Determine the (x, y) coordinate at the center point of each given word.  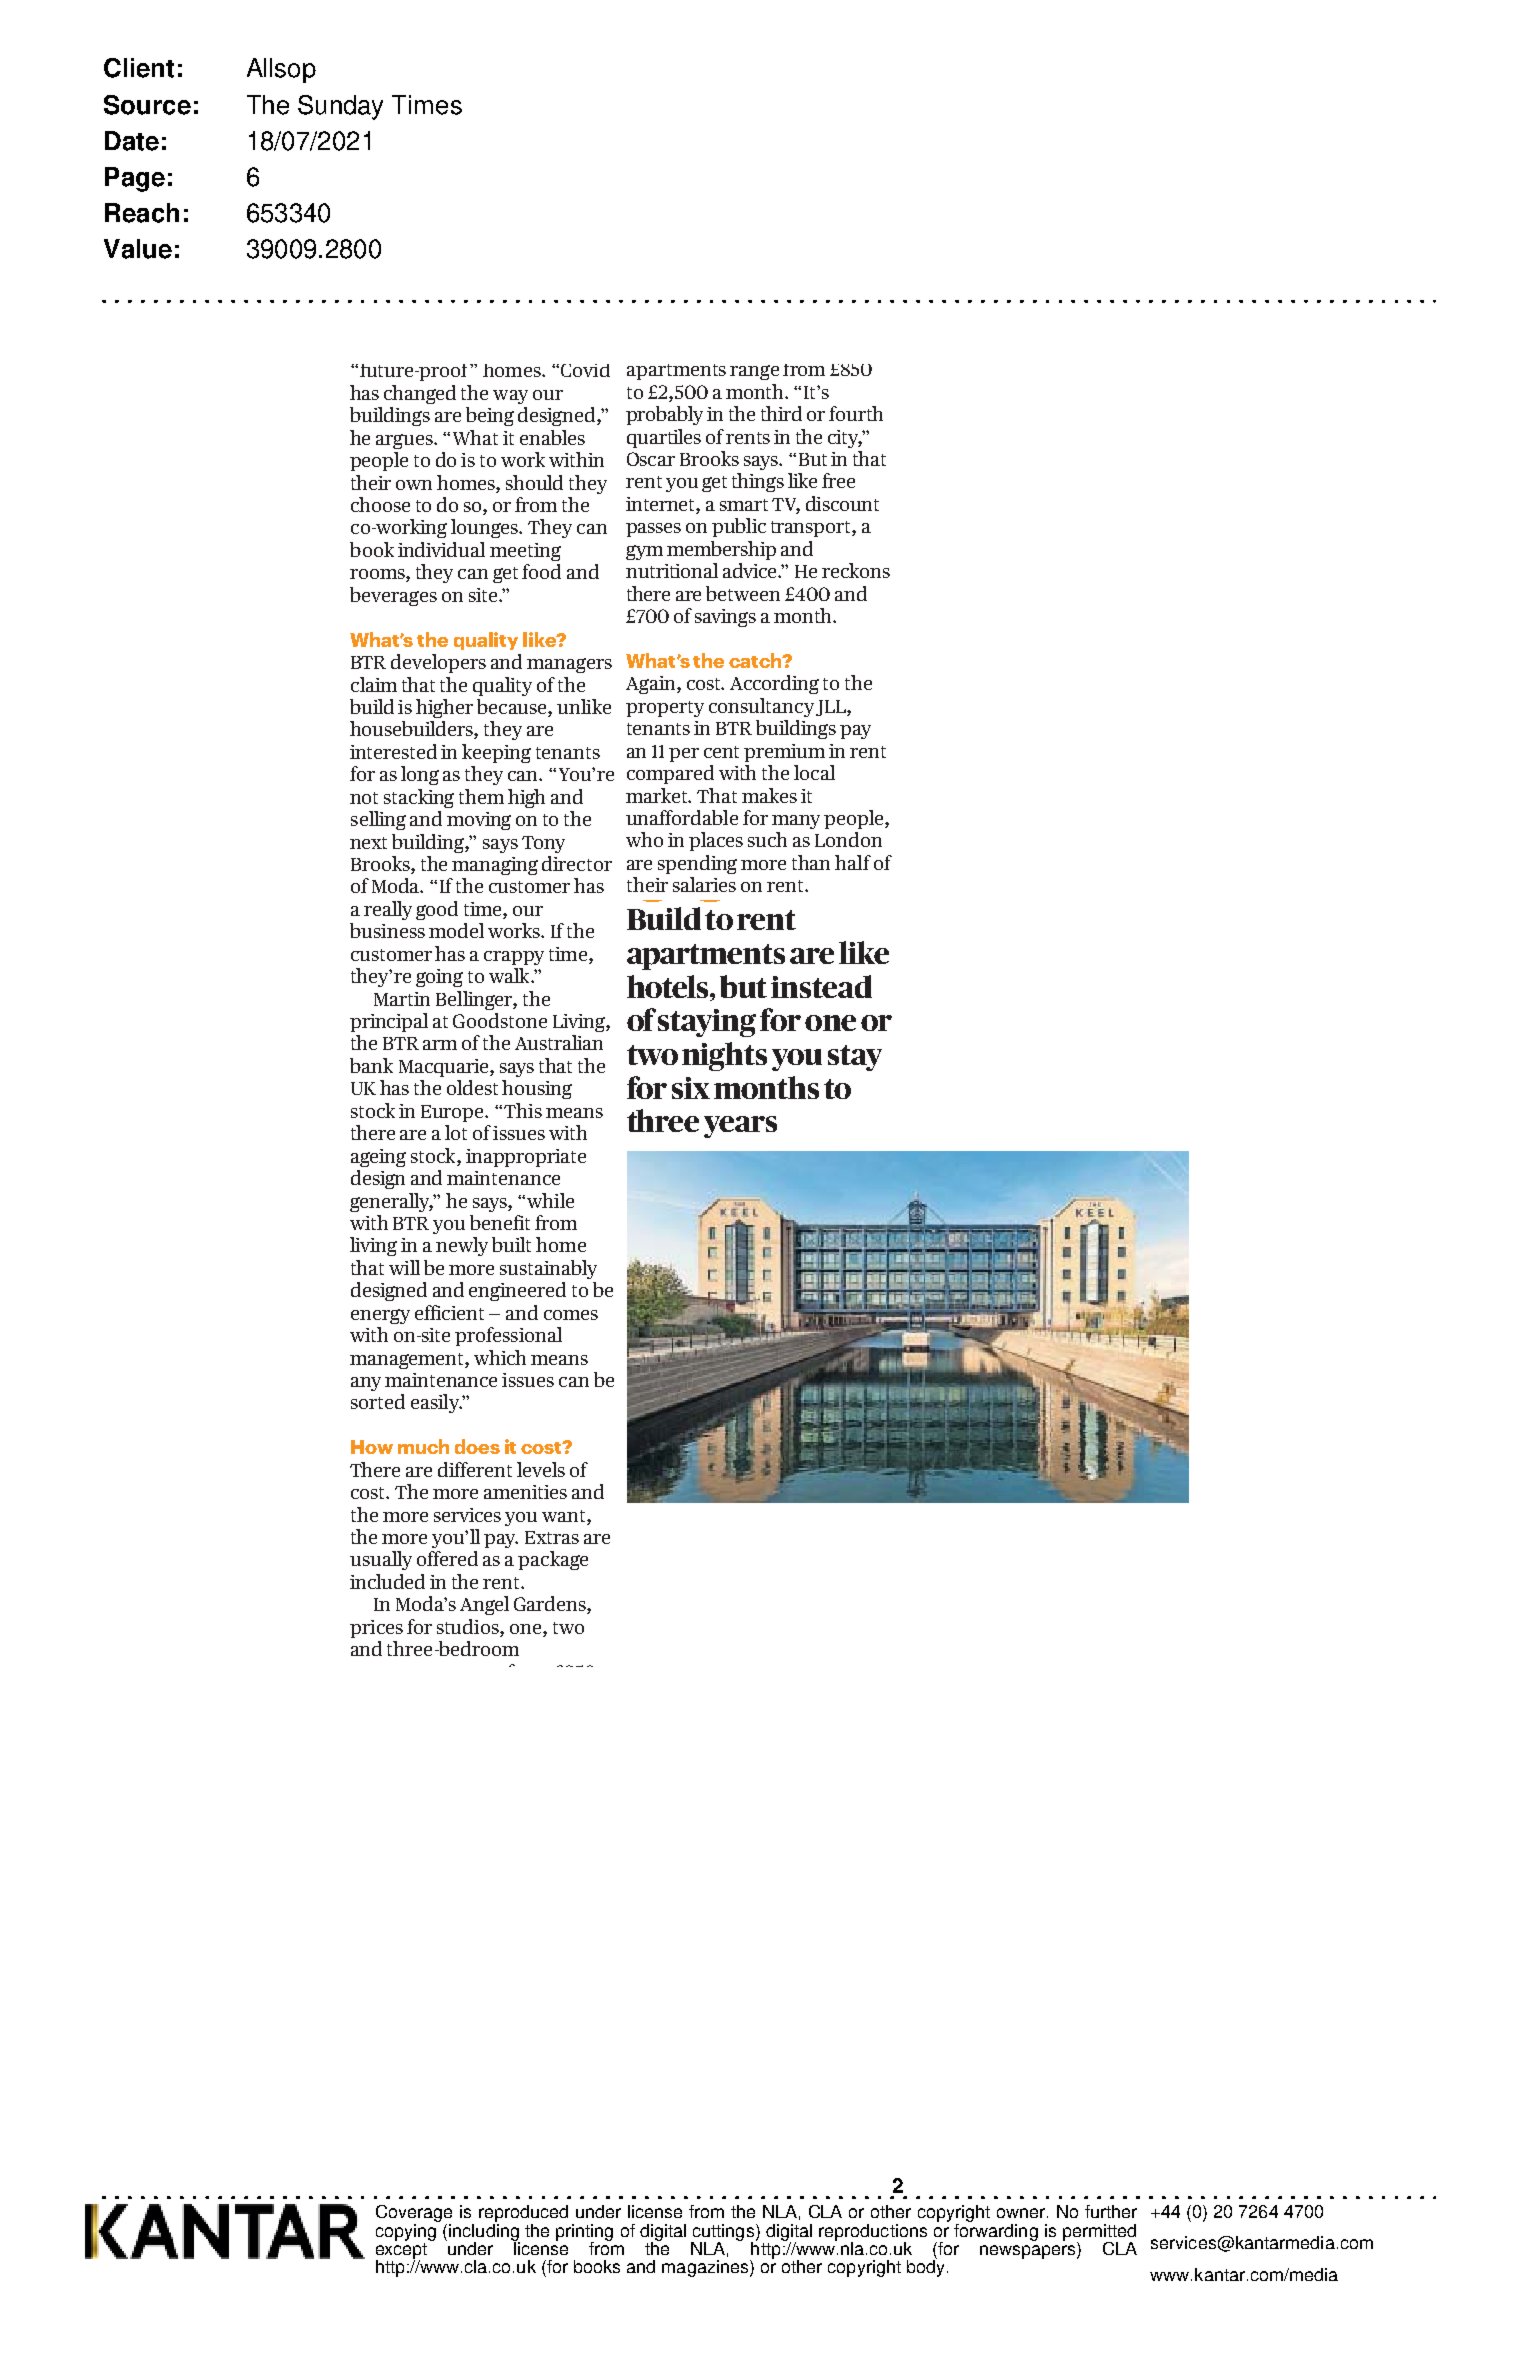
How (372, 1447)
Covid (584, 370)
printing (584, 2233)
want (565, 1516)
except (401, 2250)
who (644, 839)
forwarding (996, 2231)
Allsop (281, 70)
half (853, 862)
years (740, 1127)
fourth (856, 413)
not (364, 798)
